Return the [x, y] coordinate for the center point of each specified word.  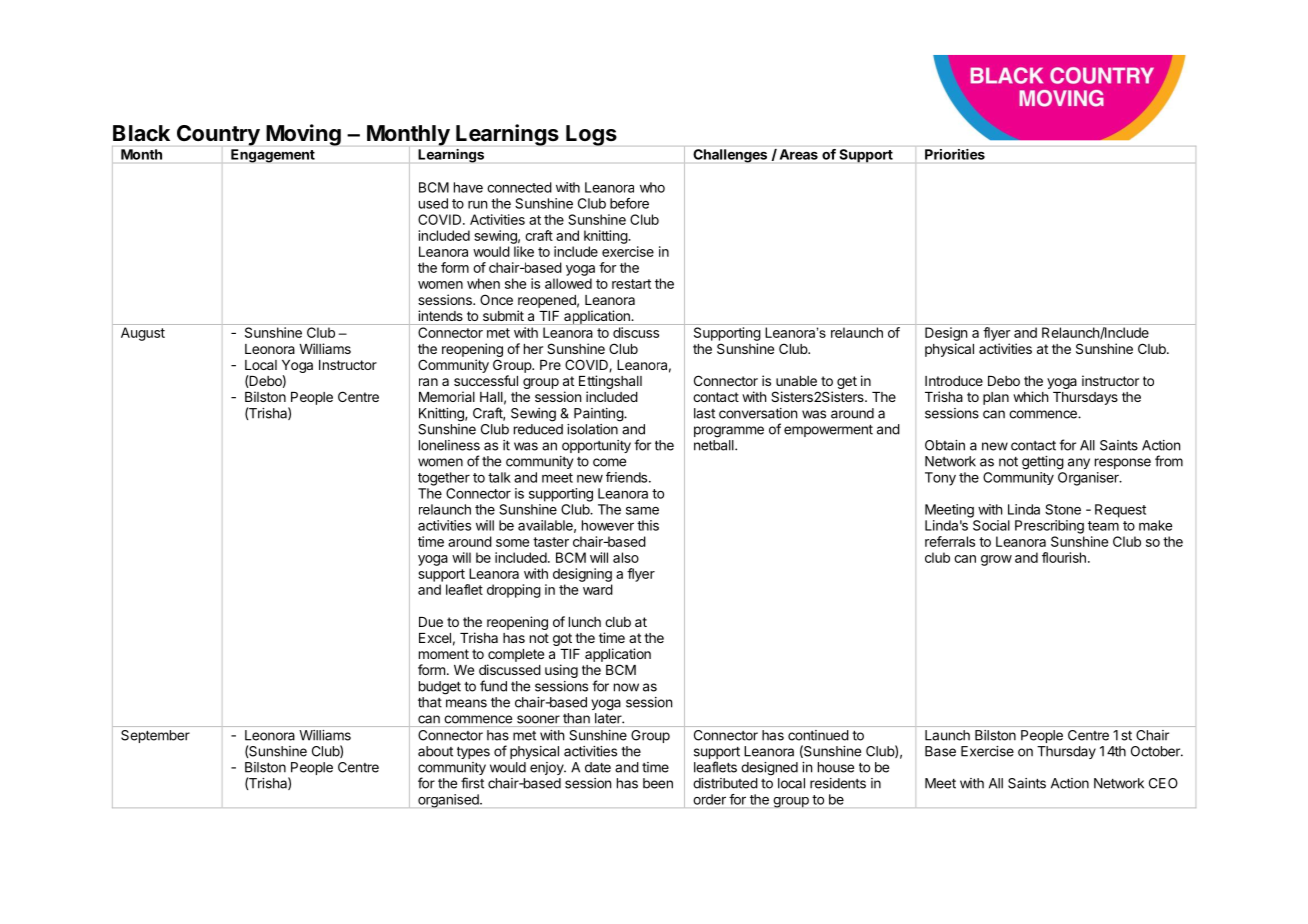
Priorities [955, 154]
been [658, 783]
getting [1043, 463]
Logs [591, 135]
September [155, 736]
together [444, 479]
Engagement [273, 156]
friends [628, 477]
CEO [1163, 783]
